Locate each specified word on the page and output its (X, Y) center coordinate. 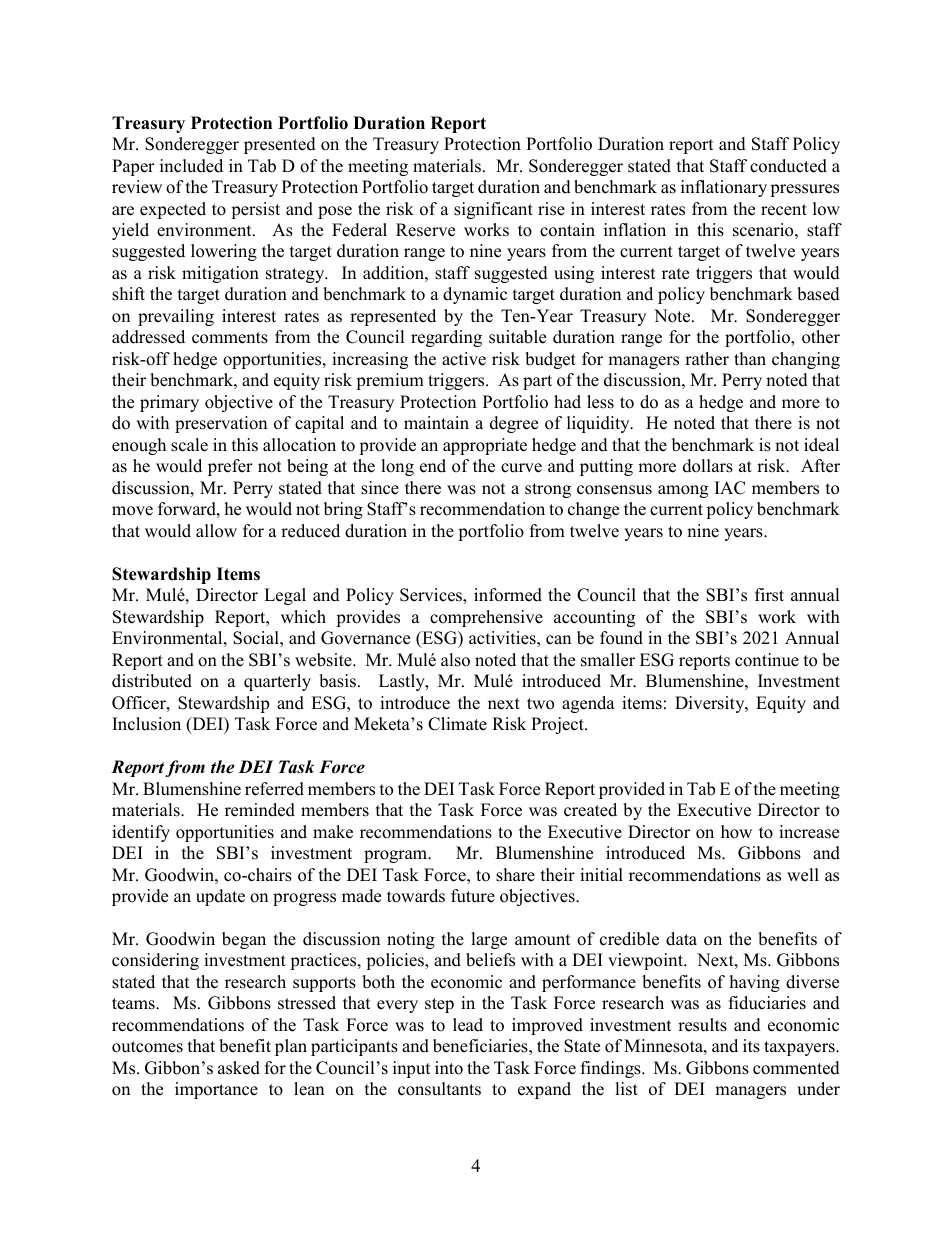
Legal (285, 596)
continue (767, 660)
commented (796, 1068)
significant (493, 210)
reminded (260, 810)
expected (173, 210)
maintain (436, 422)
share (515, 875)
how (736, 832)
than (750, 358)
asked (239, 1068)
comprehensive (486, 618)
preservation (221, 424)
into (449, 1068)
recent (784, 210)
